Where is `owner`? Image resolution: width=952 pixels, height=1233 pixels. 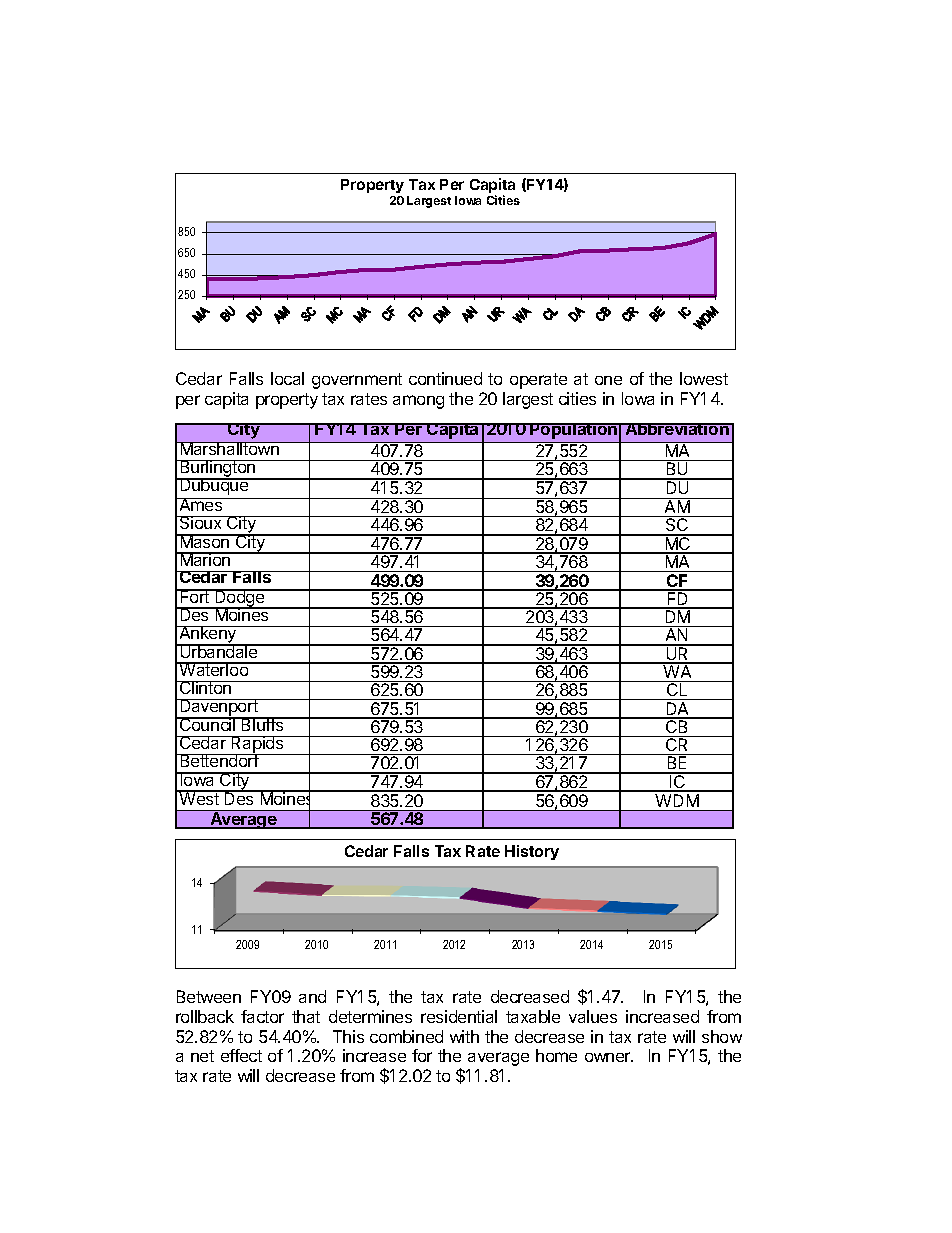
owner is located at coordinates (609, 1057).
